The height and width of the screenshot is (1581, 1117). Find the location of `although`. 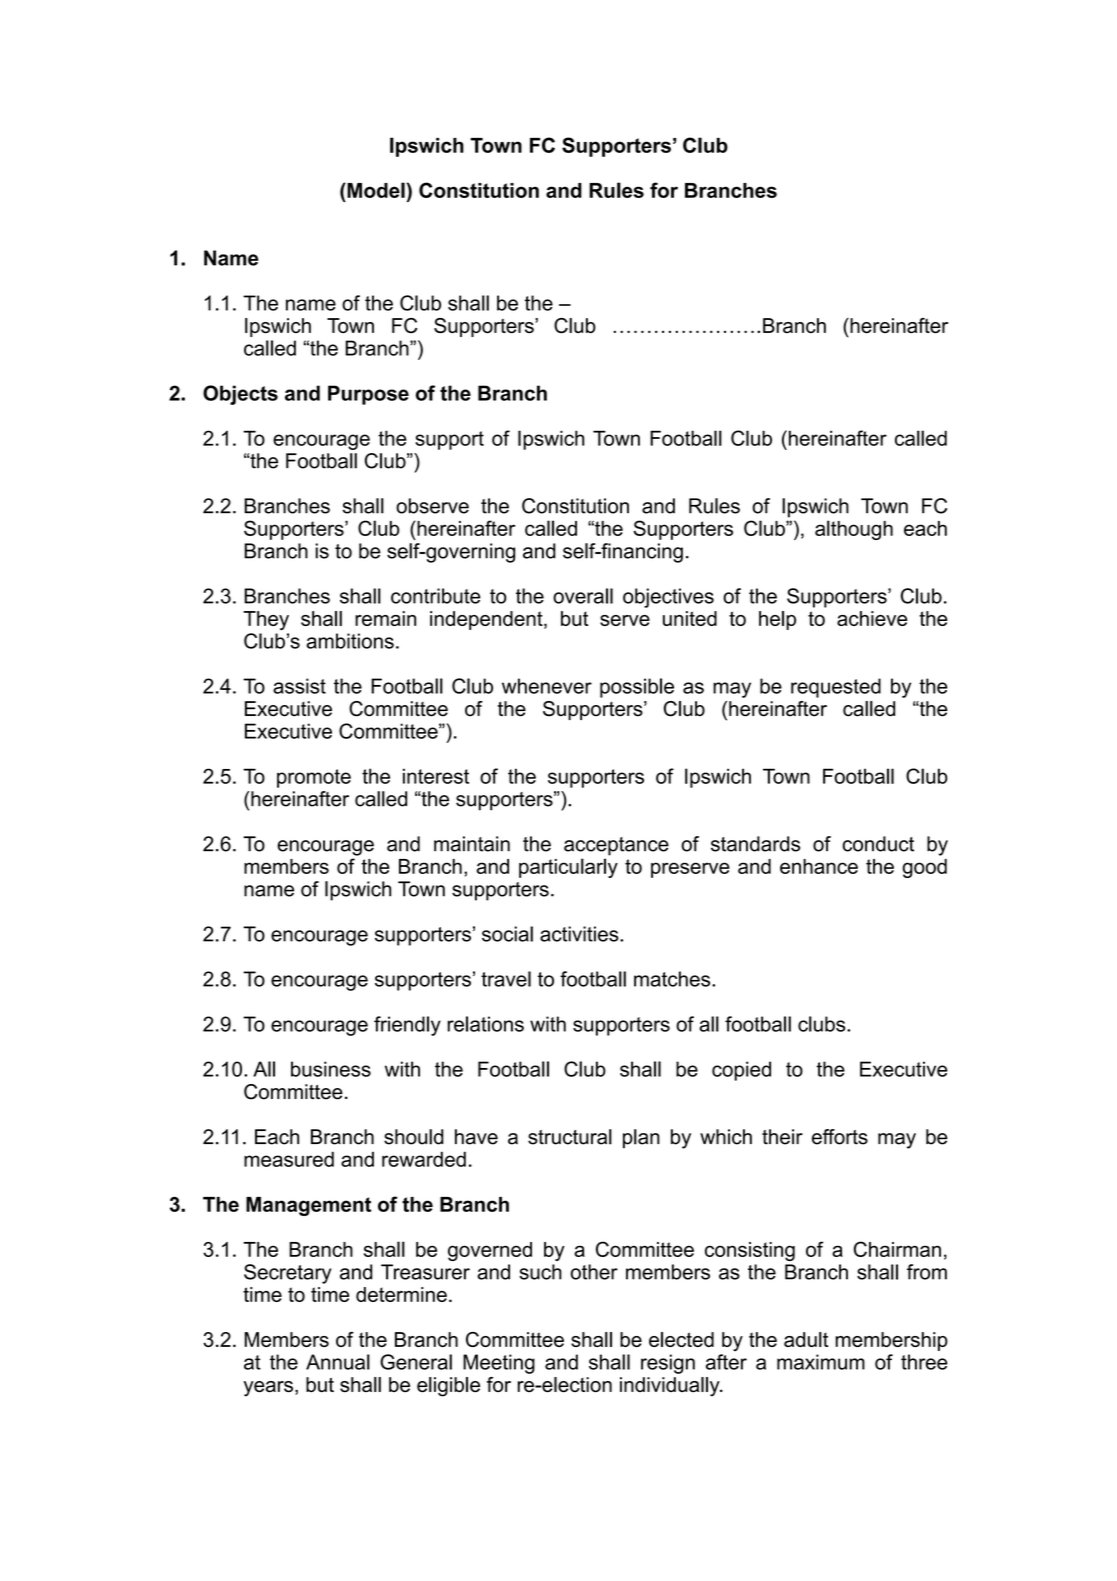

although is located at coordinates (854, 530).
